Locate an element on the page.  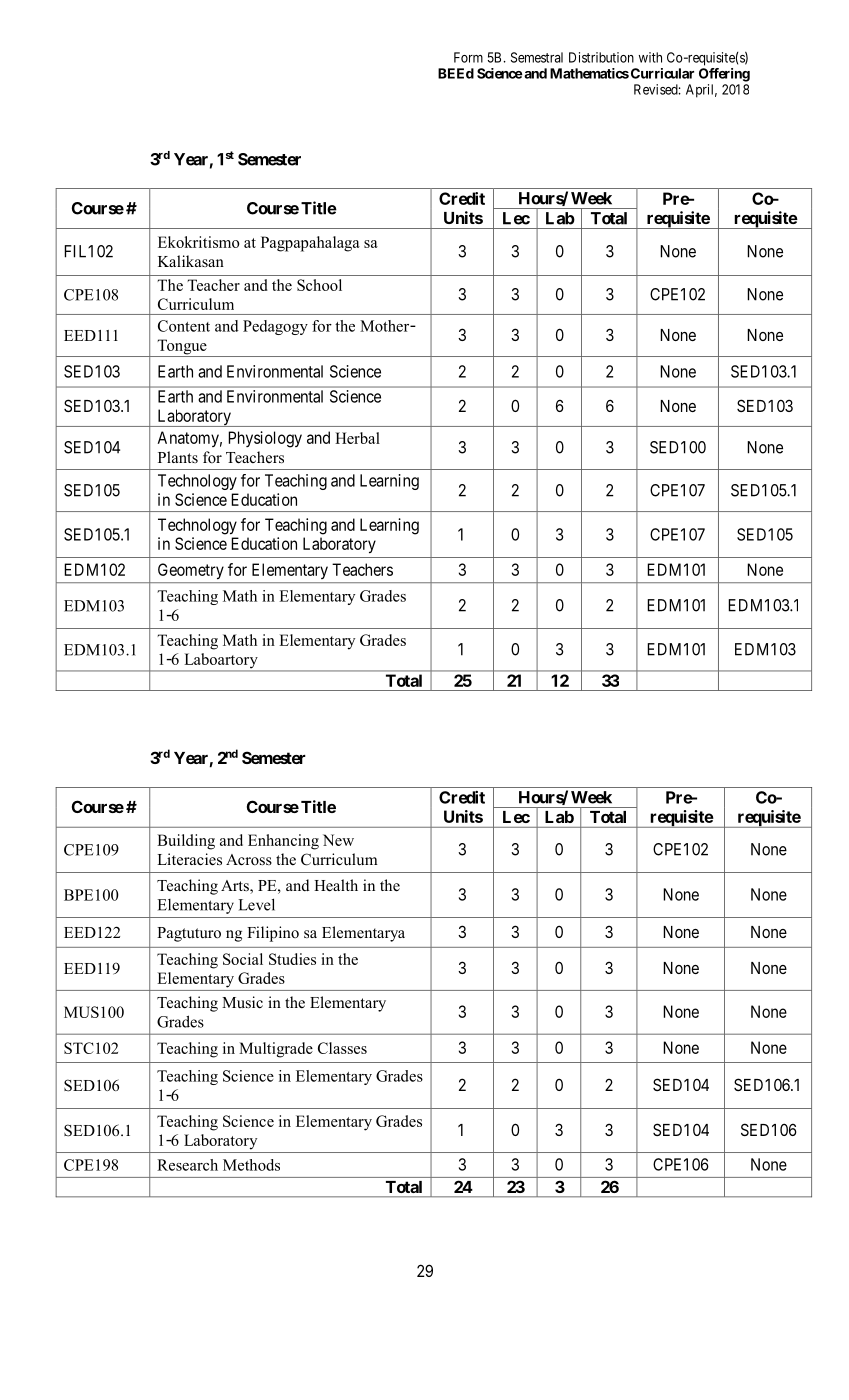
Offering is located at coordinates (724, 75).
